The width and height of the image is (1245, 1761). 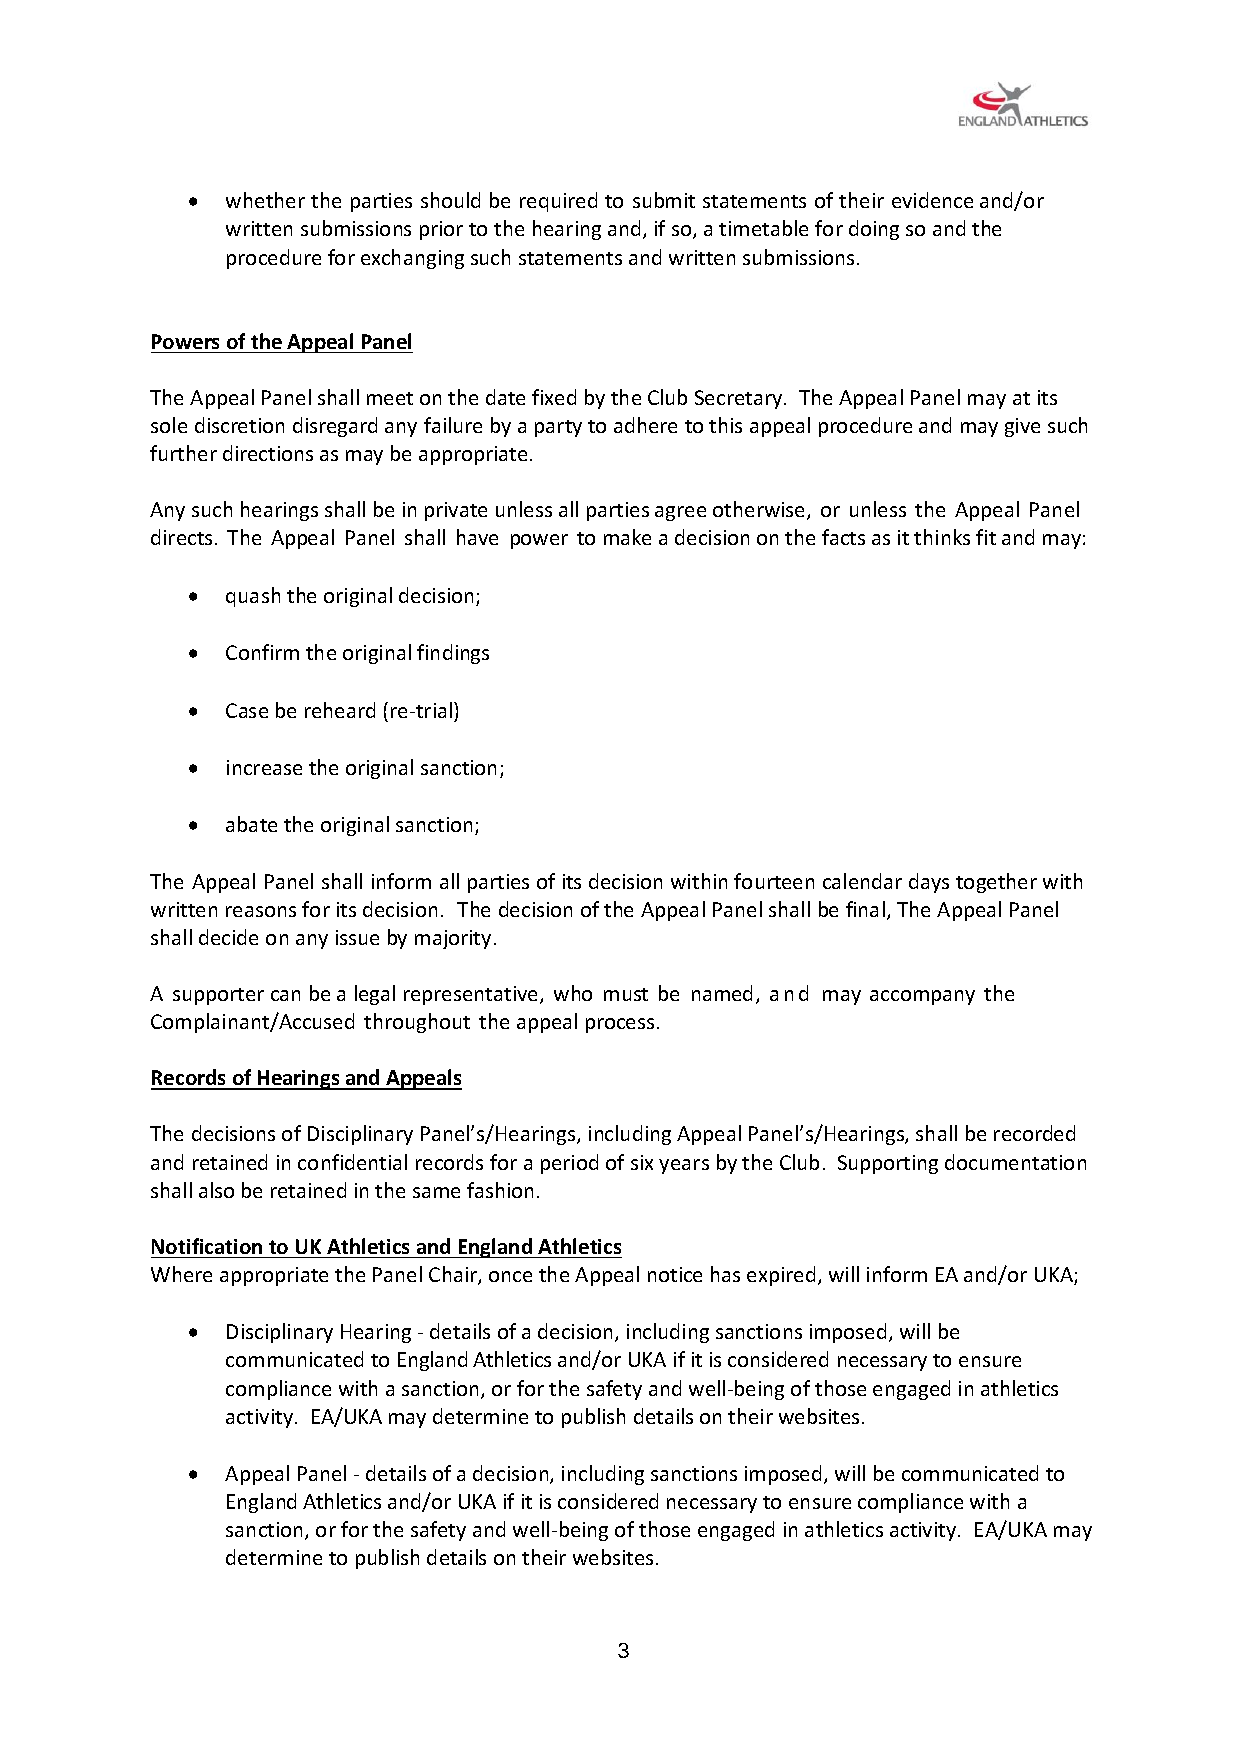 I want to click on required, so click(x=558, y=202).
